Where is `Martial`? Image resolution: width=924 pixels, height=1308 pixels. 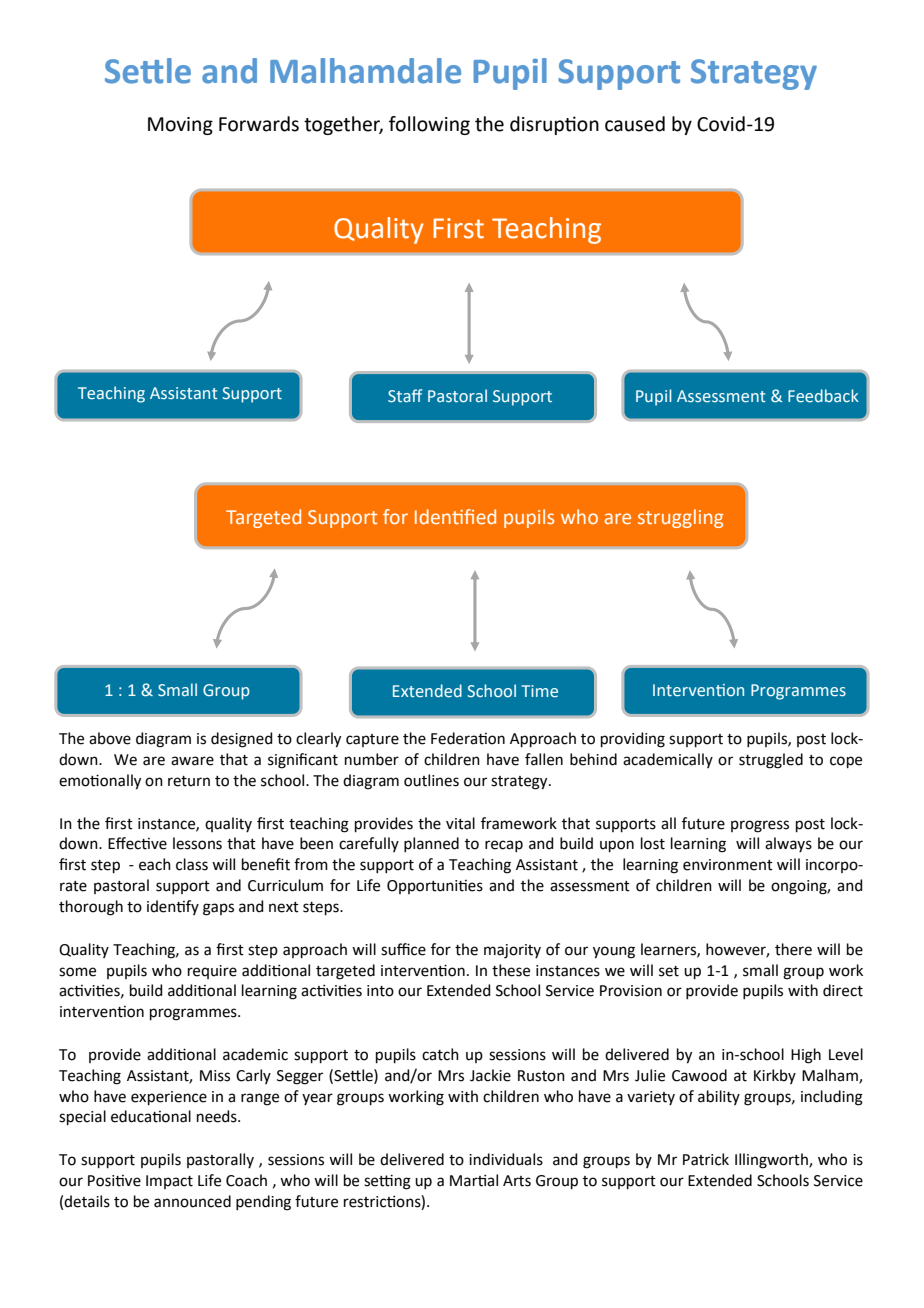 Martial is located at coordinates (474, 1180).
